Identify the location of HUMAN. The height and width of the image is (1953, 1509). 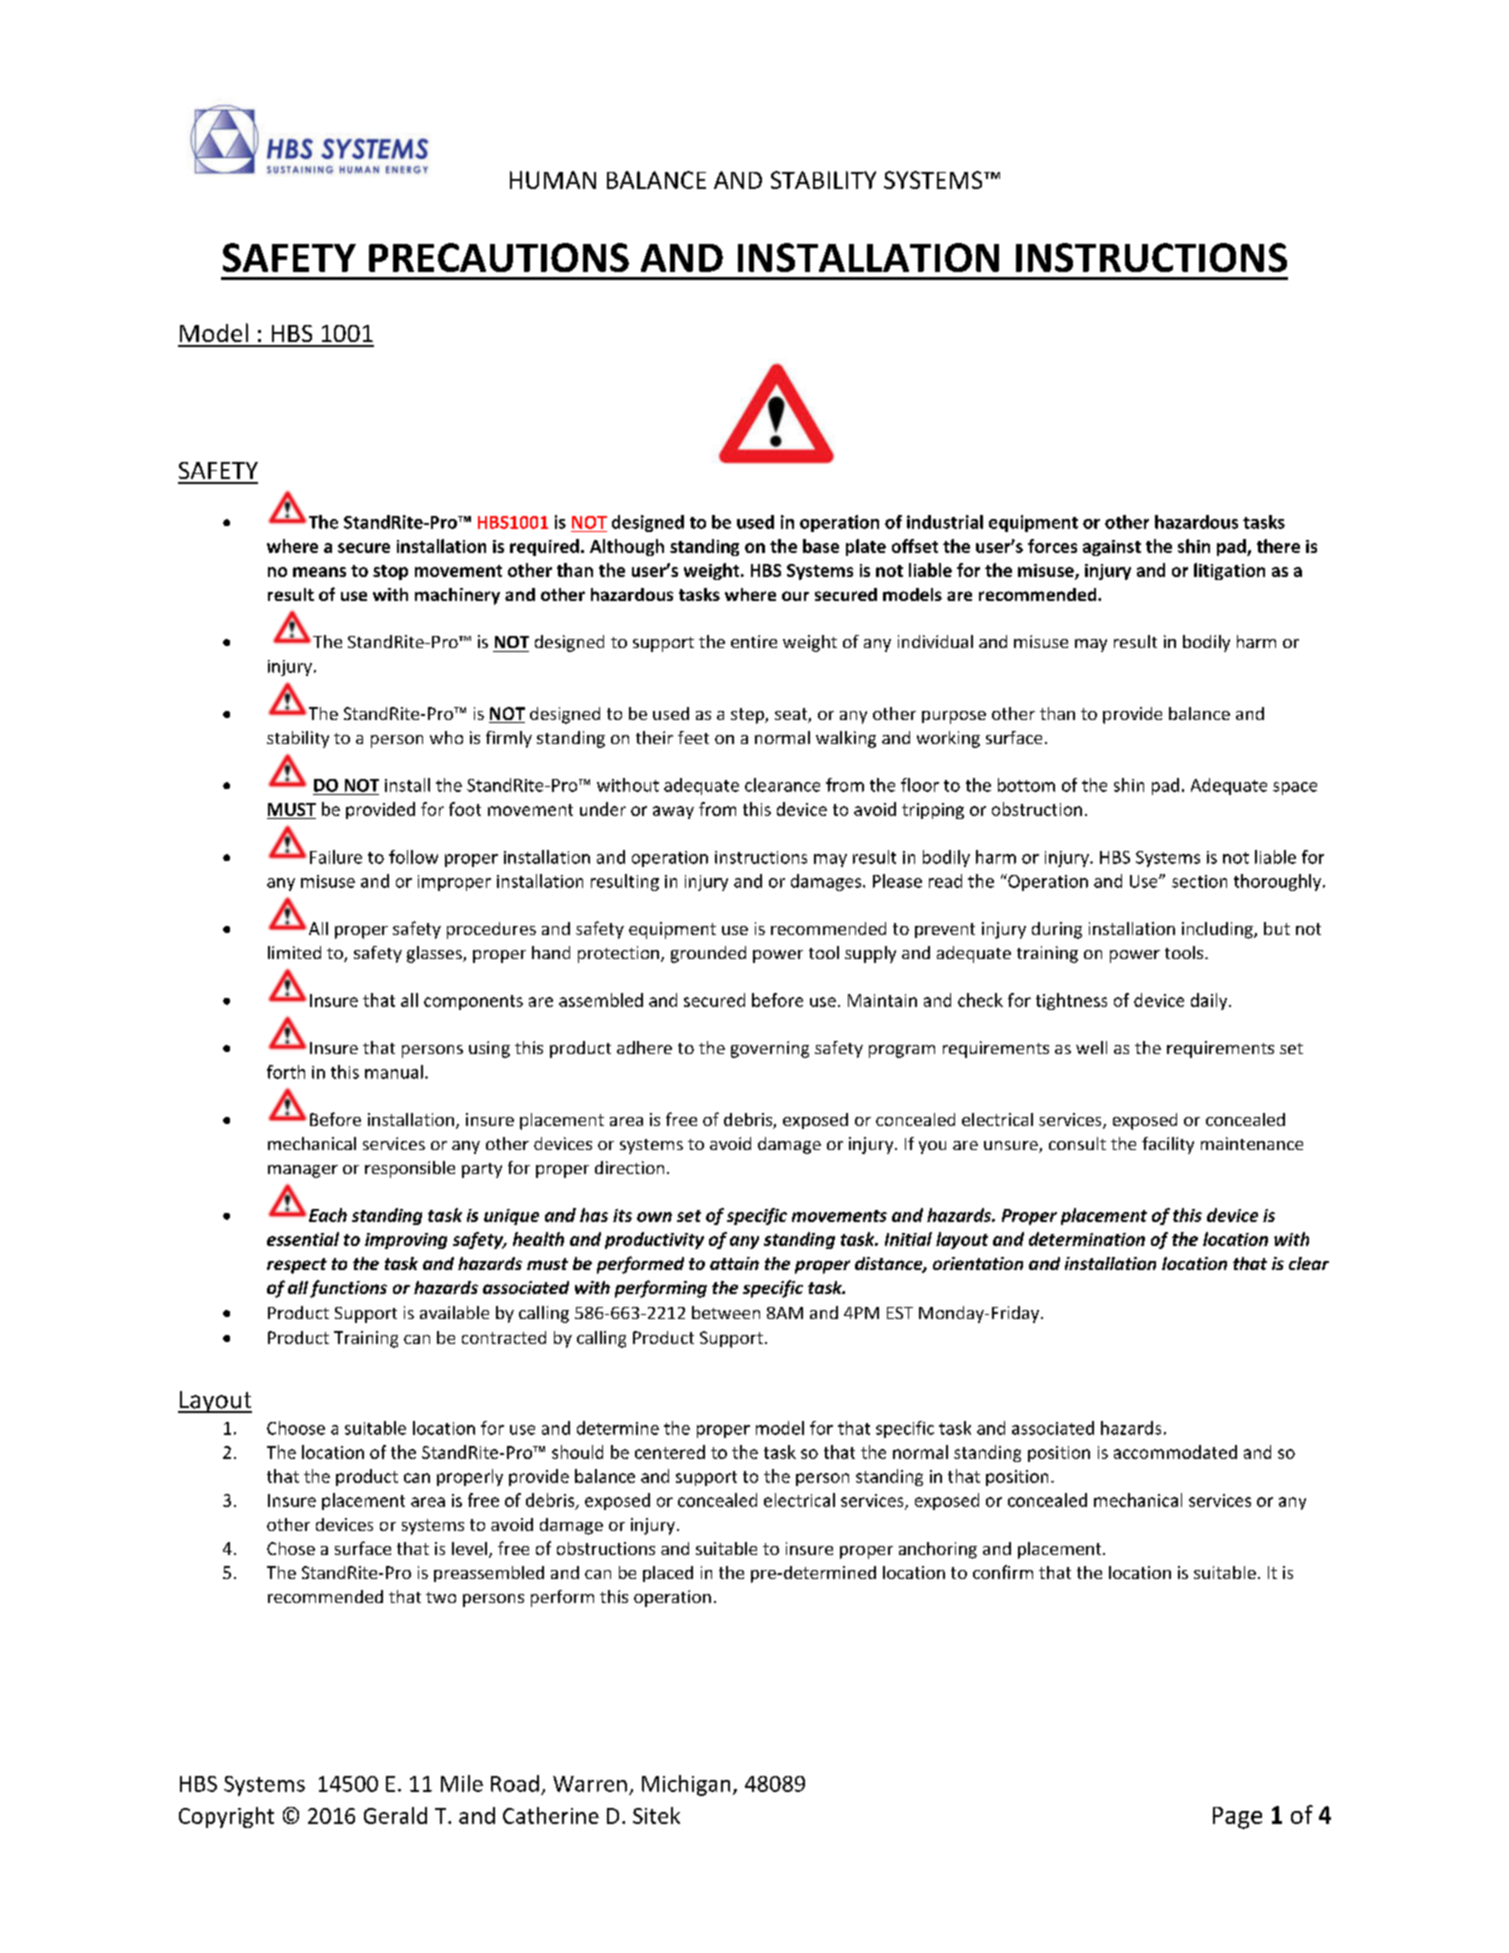
(553, 180).
